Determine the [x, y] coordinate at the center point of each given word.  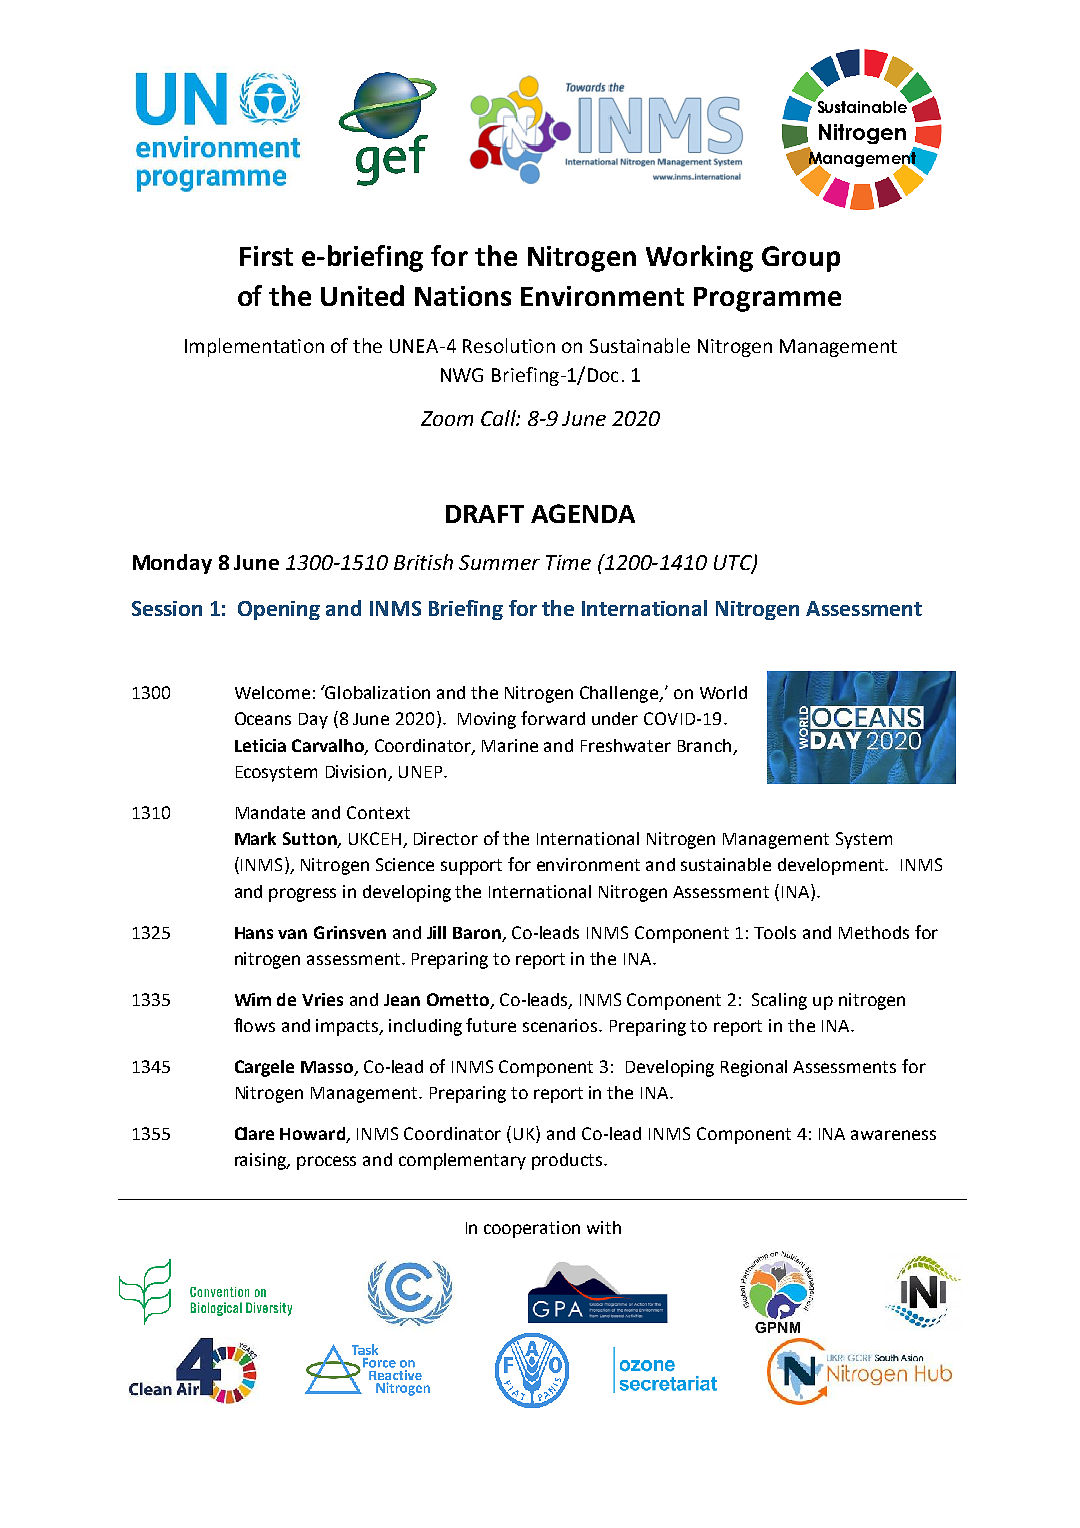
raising [262, 1161]
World [723, 692]
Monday [172, 564]
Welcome [272, 692]
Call [499, 418]
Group [801, 259]
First [266, 256]
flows [254, 1025]
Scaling [779, 1001]
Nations [463, 296]
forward [553, 718]
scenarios [561, 1025]
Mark [255, 838]
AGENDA [583, 513]
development [832, 866]
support [471, 867]
